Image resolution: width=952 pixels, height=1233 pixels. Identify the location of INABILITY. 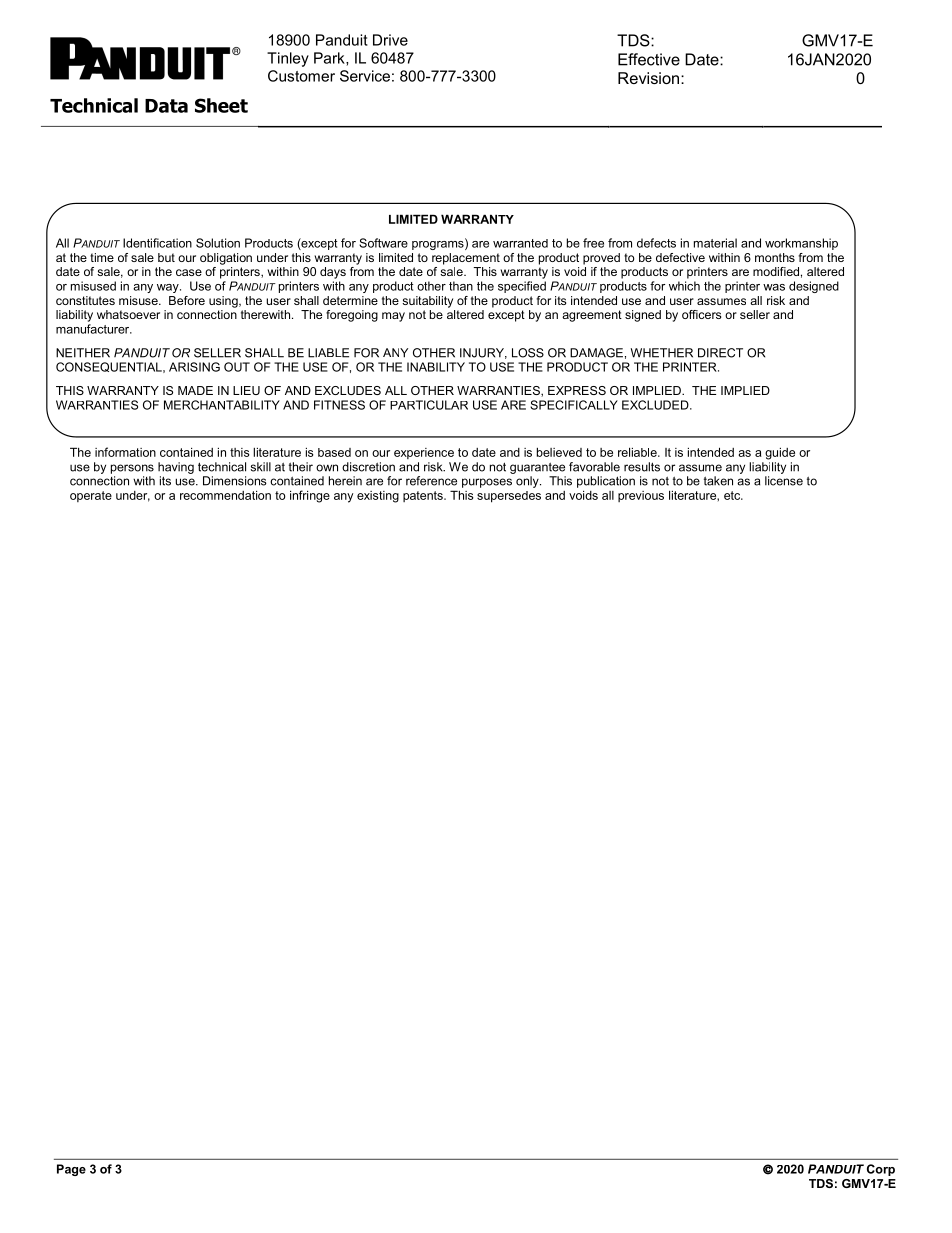
(436, 367).
